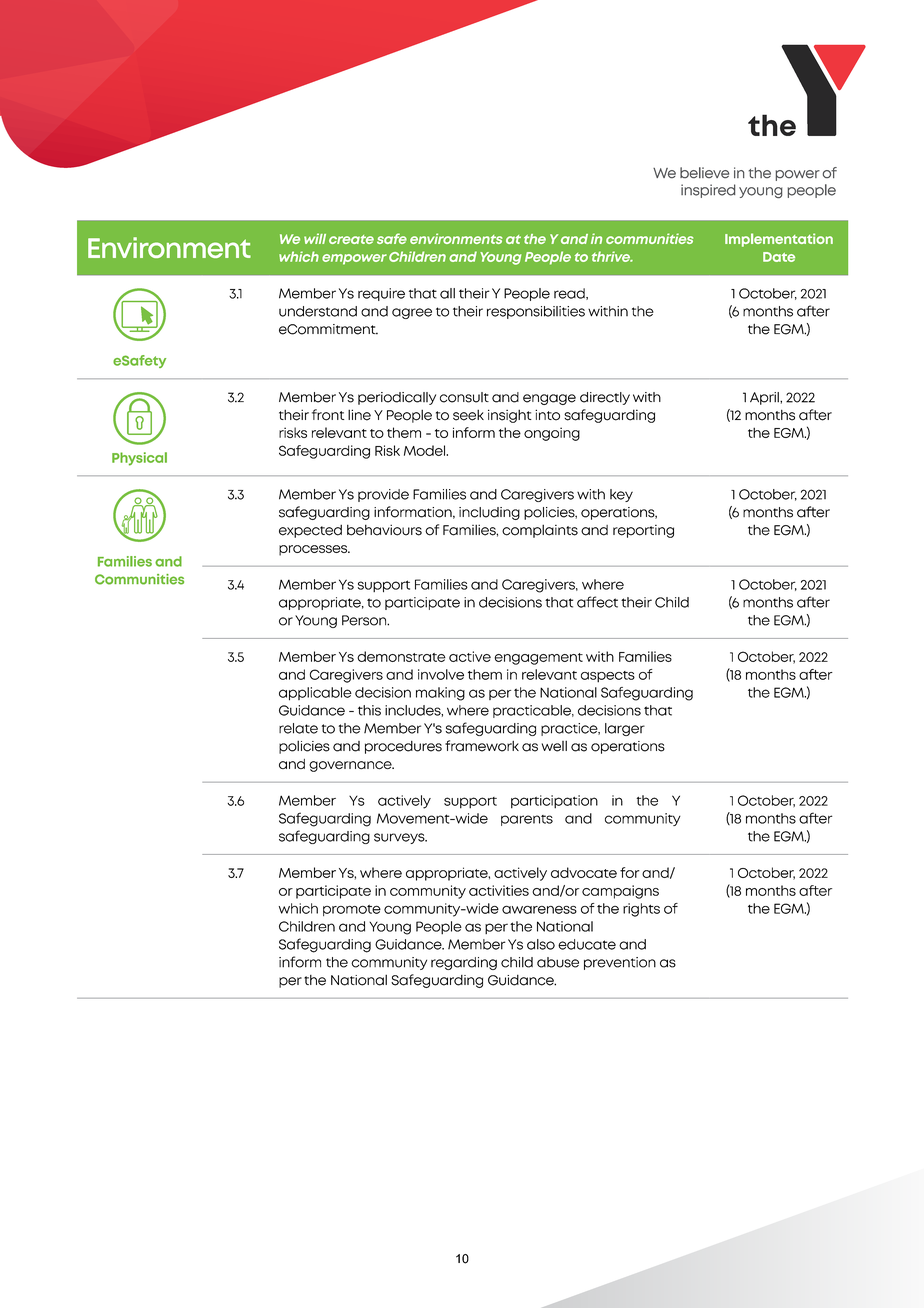 This screenshot has width=924, height=1308. I want to click on inspired, so click(708, 191).
